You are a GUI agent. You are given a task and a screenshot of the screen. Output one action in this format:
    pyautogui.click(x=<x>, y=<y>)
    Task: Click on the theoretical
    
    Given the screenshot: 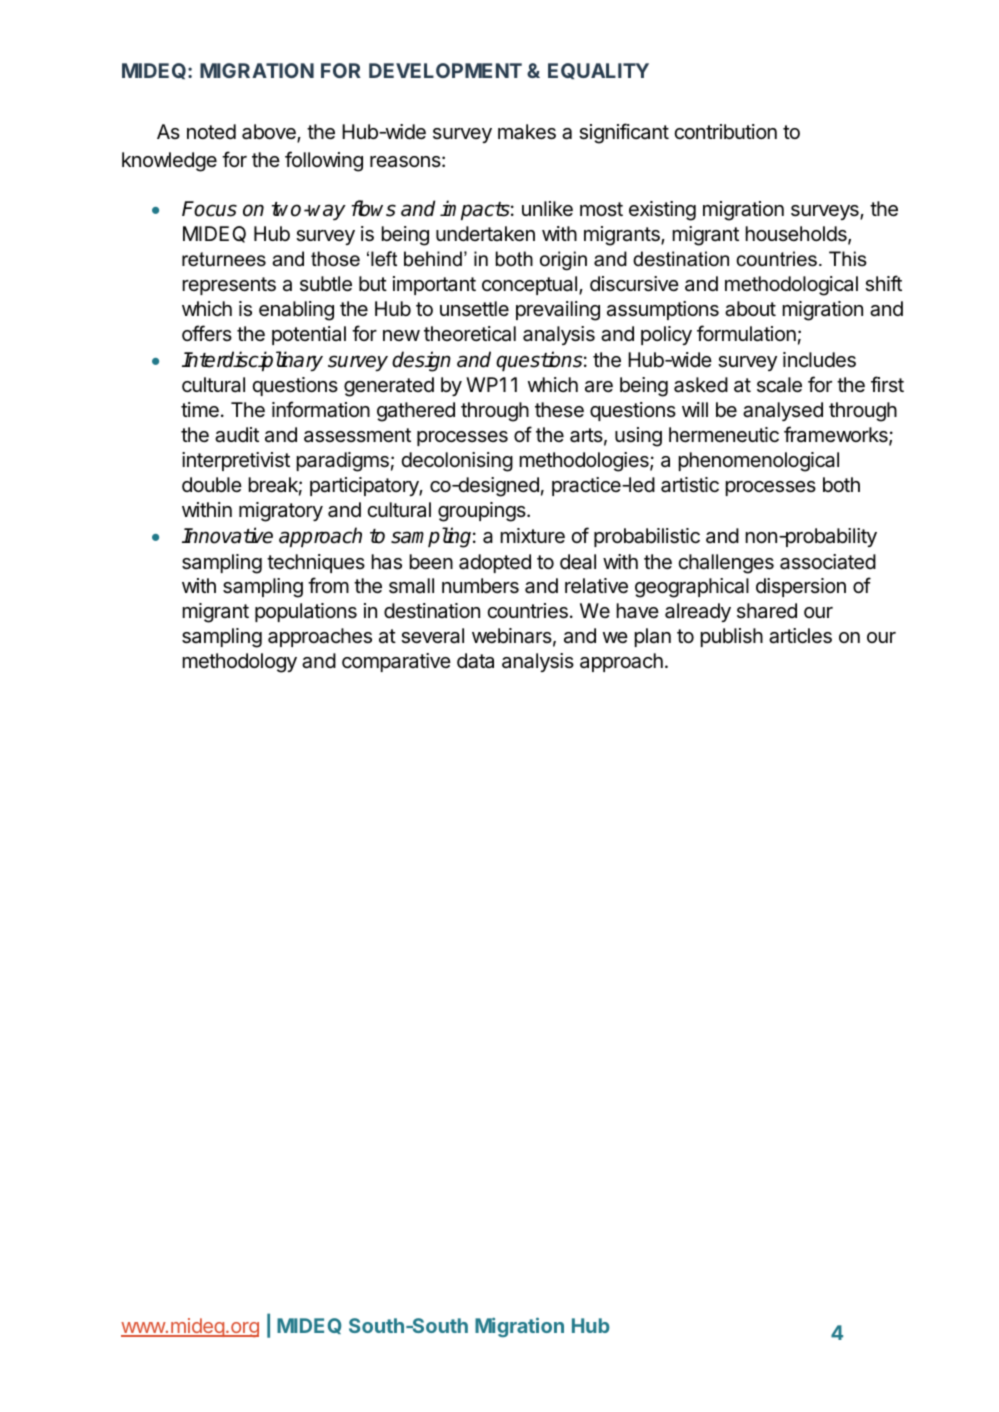 What is the action you would take?
    pyautogui.click(x=470, y=334)
